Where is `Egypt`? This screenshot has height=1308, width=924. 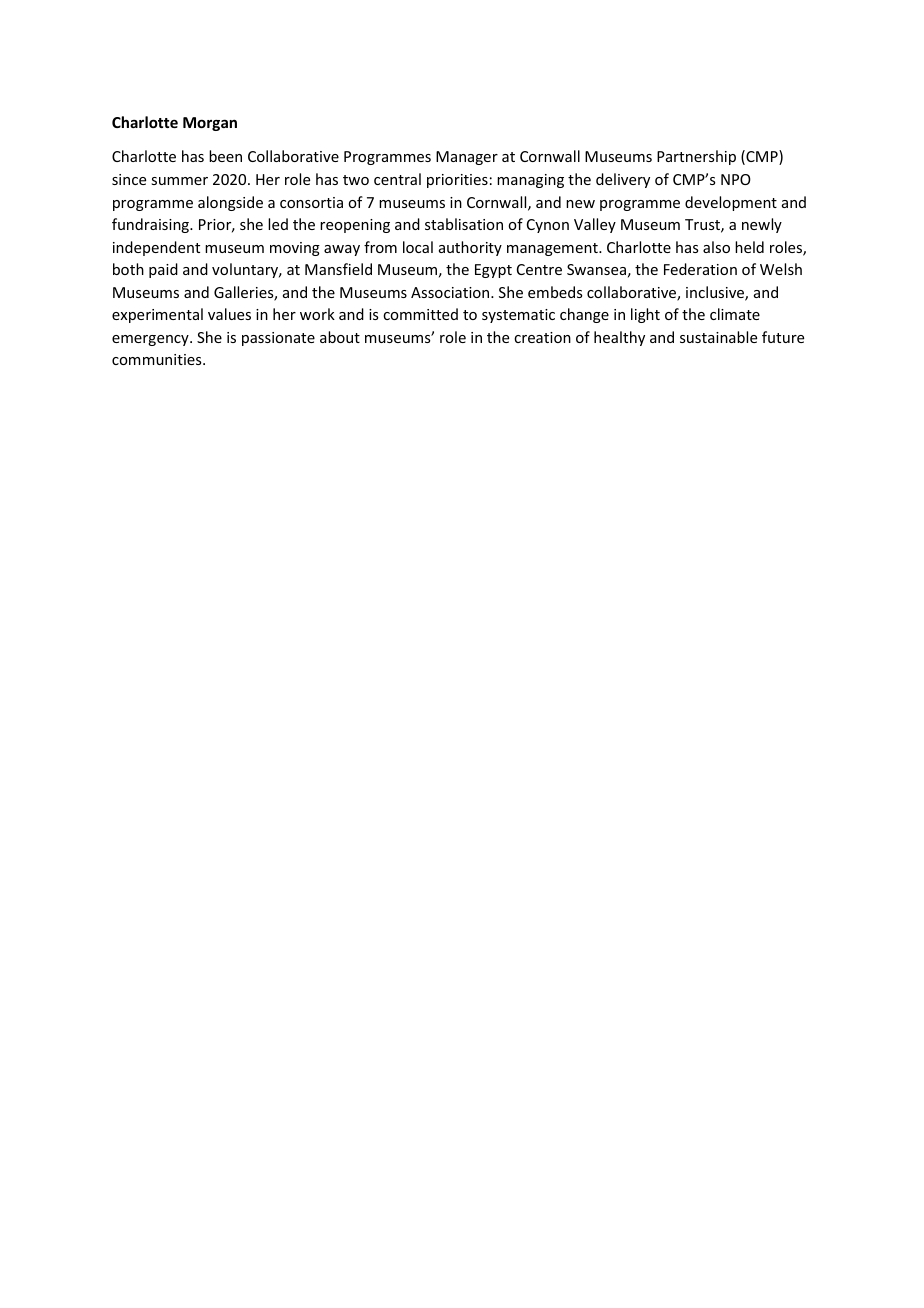 Egypt is located at coordinates (493, 271).
